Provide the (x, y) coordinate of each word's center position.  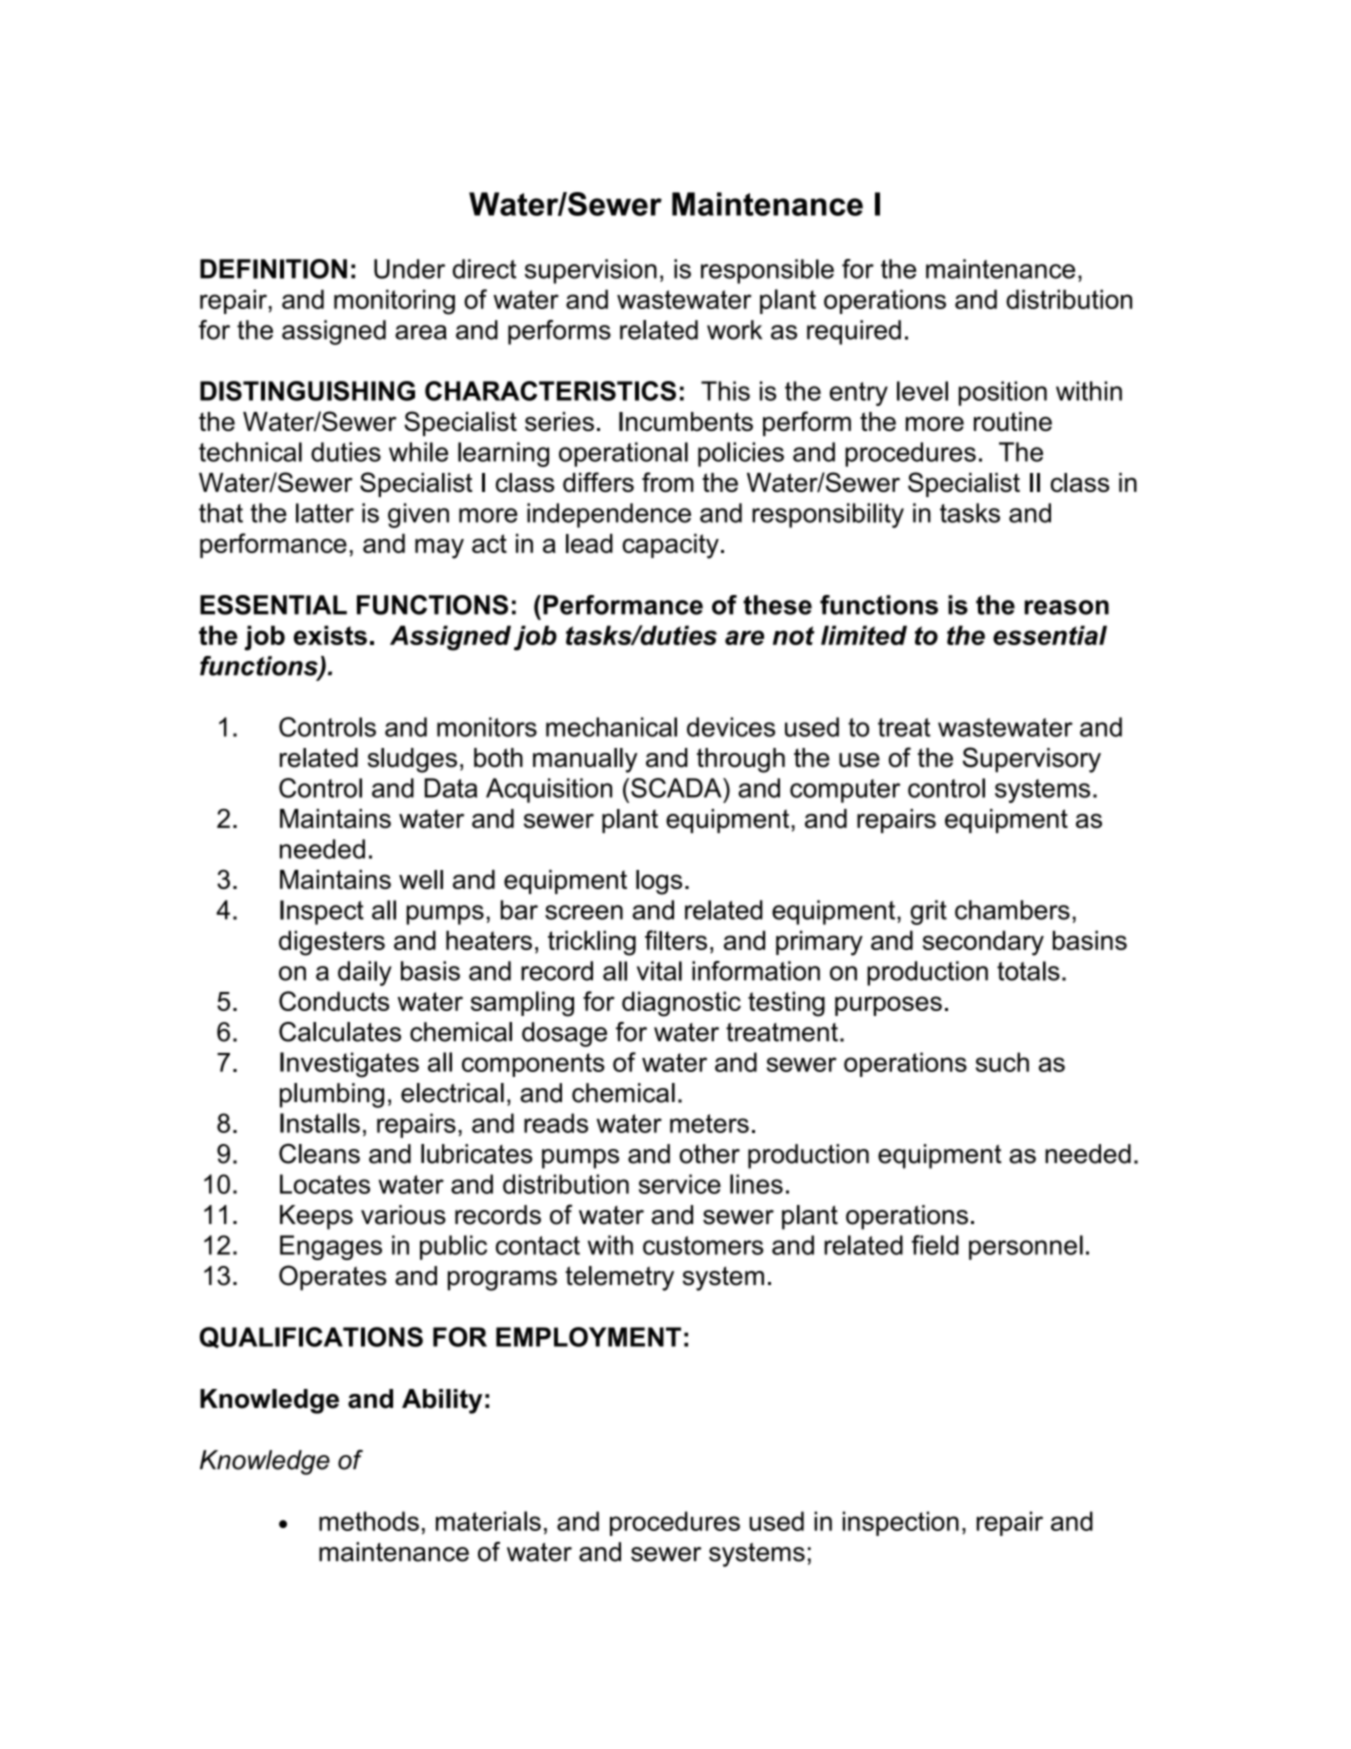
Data (451, 788)
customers (703, 1245)
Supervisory (1032, 760)
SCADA (677, 788)
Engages (331, 1247)
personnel (1026, 1247)
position (1003, 393)
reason (1066, 607)
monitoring (394, 302)
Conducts (334, 1001)
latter (325, 513)
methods (369, 1521)
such (1002, 1062)
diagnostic (681, 1004)
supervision (591, 271)
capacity (670, 546)
